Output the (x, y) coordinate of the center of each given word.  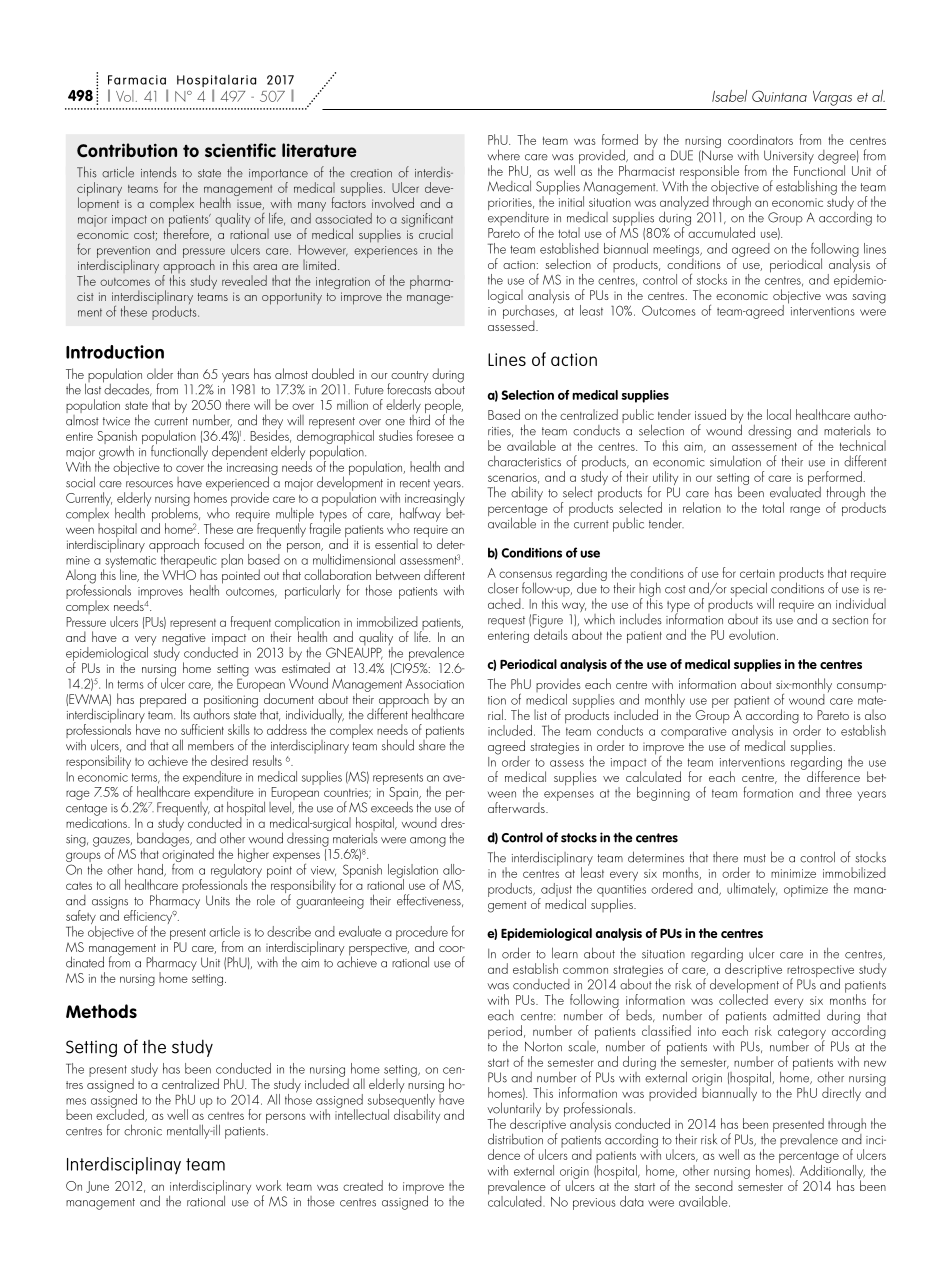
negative (184, 640)
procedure (422, 934)
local (779, 414)
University (789, 158)
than (187, 373)
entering (508, 637)
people (444, 407)
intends (159, 172)
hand (151, 870)
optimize (806, 891)
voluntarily (514, 1110)
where (503, 155)
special (748, 590)
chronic (143, 1130)
